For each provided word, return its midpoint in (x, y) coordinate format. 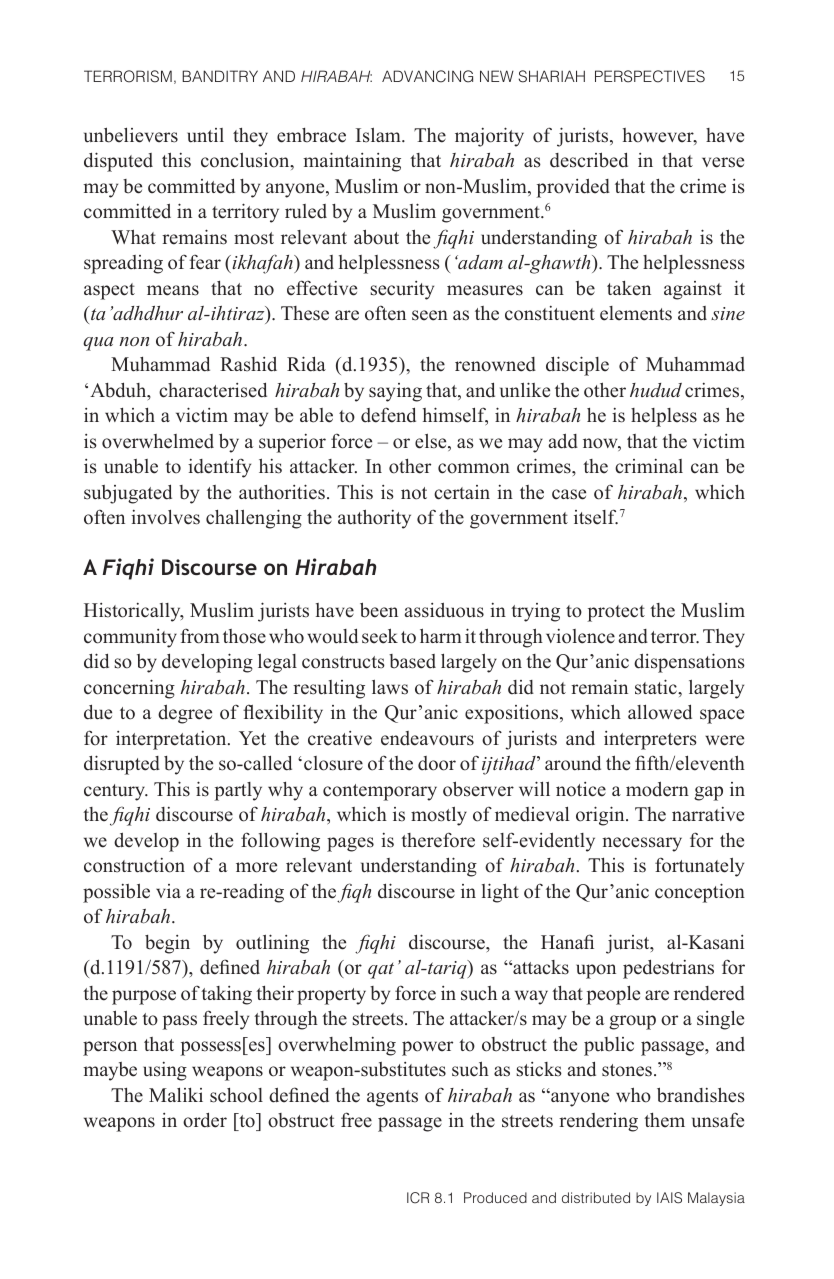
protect (616, 613)
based (412, 661)
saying (395, 392)
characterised (213, 390)
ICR (418, 1198)
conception (700, 893)
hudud (656, 390)
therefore (438, 840)
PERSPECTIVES (650, 76)
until (205, 135)
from (200, 636)
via (168, 891)
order (205, 1120)
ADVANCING (427, 76)
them (664, 1120)
